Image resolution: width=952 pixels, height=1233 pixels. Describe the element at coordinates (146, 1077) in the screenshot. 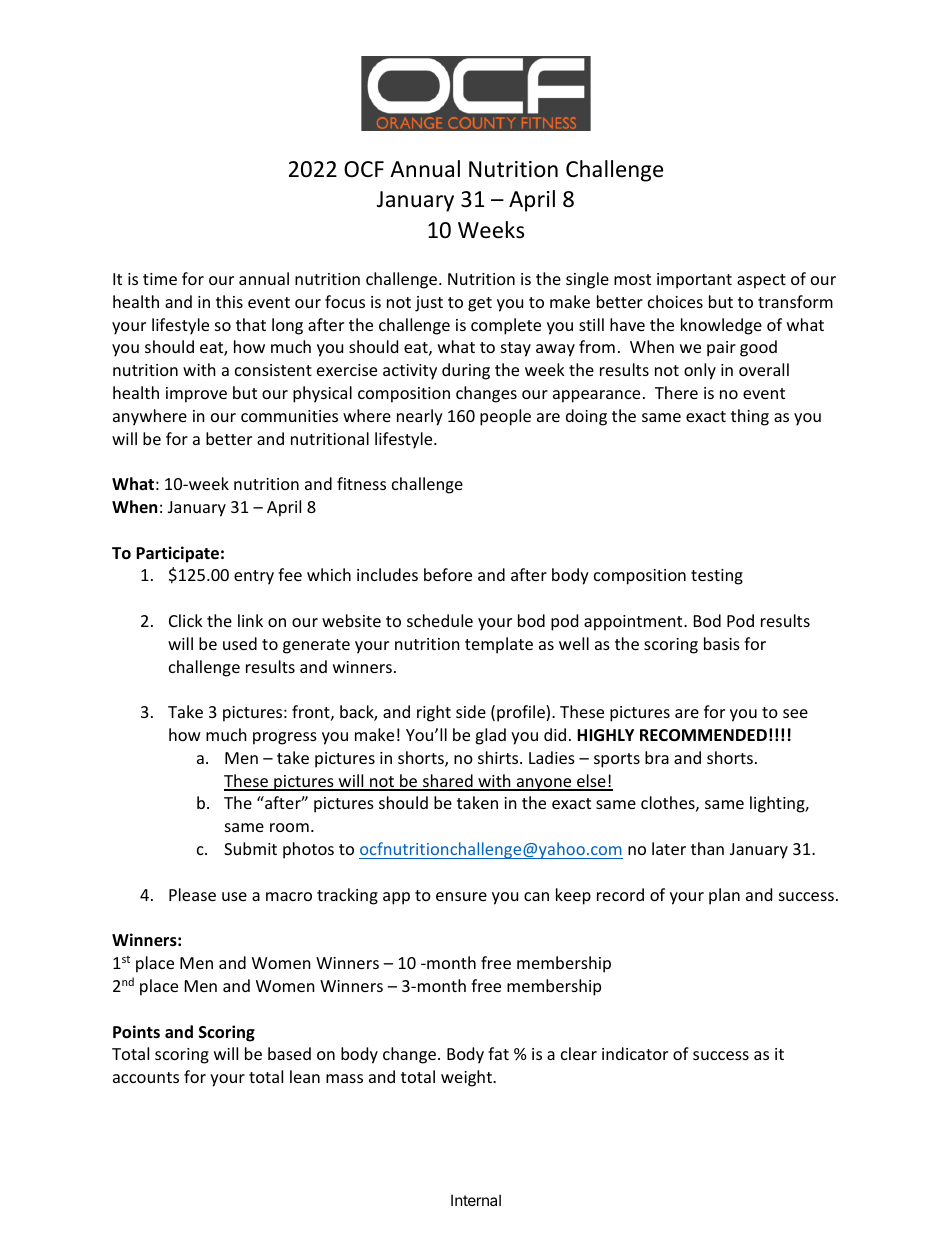

I see `accounts` at that location.
